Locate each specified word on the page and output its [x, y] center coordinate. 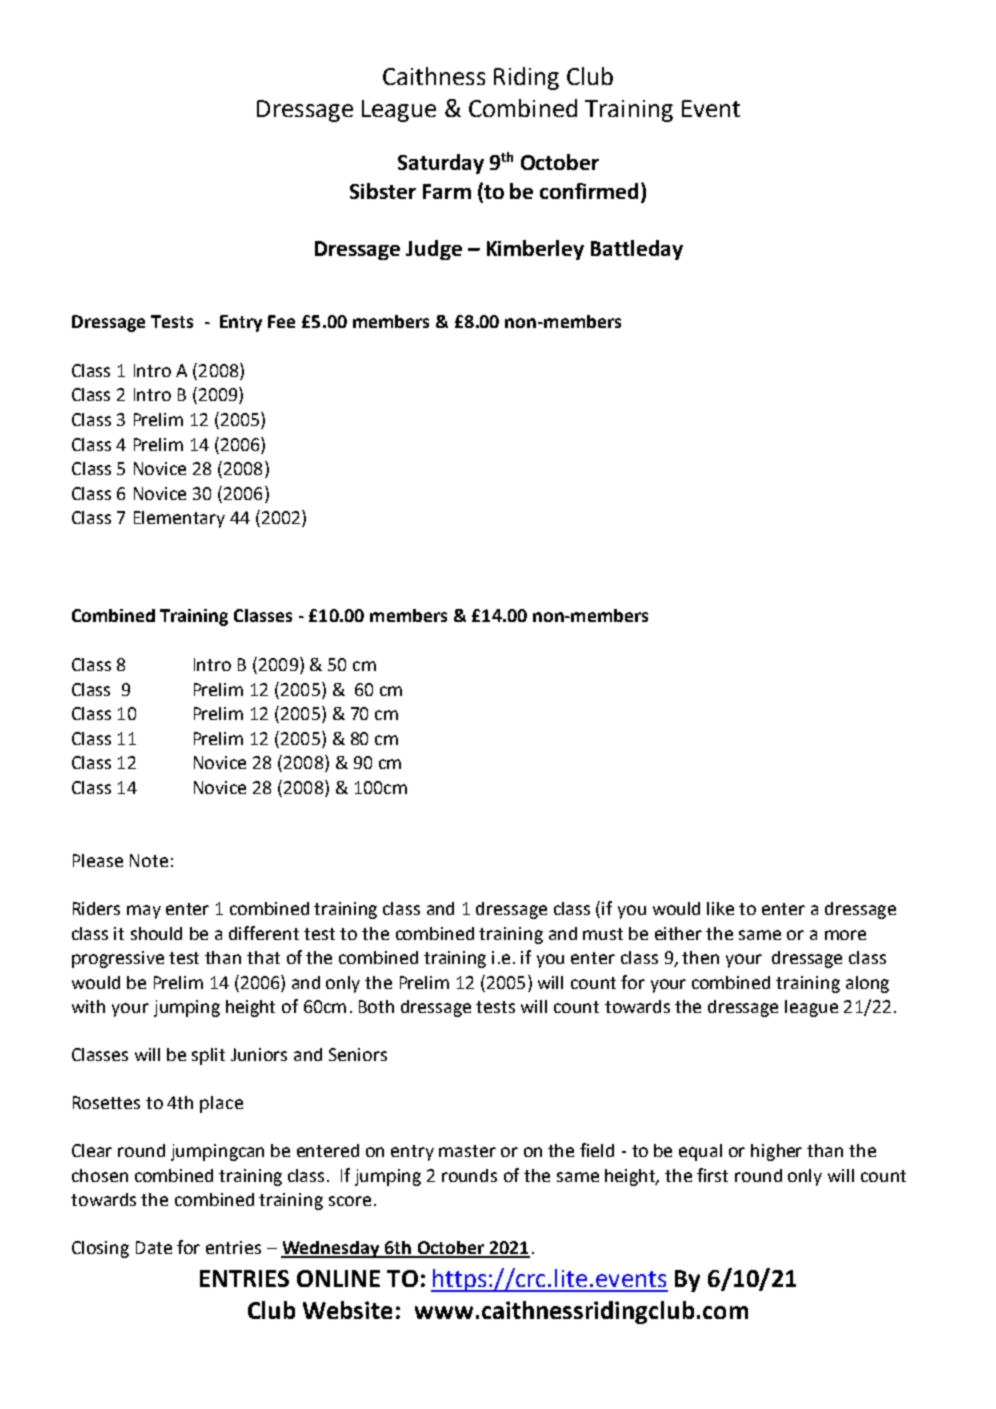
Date [154, 1247]
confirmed [589, 191]
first [712, 1175]
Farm [447, 191]
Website [347, 1310]
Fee [281, 321]
